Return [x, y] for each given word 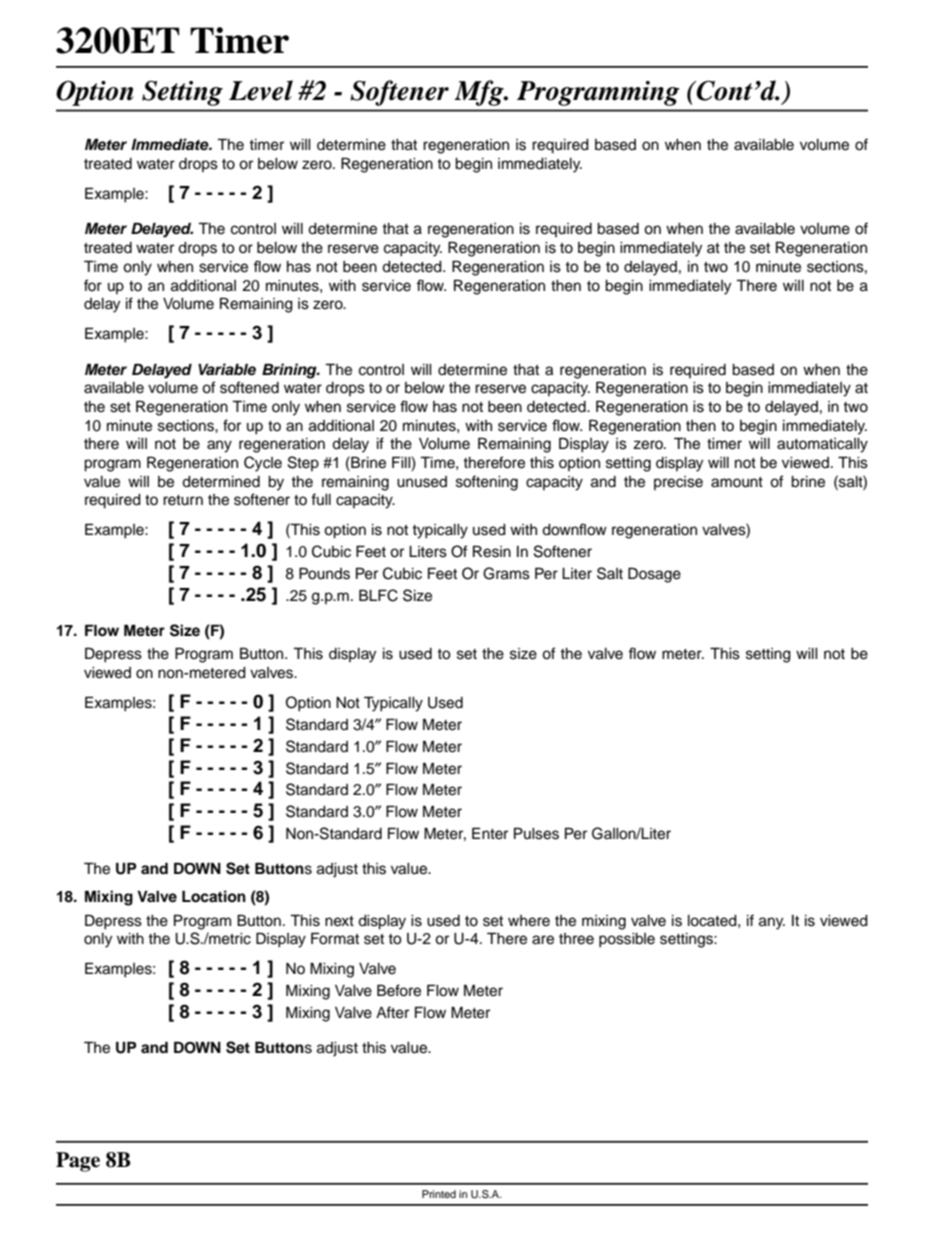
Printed [439, 1194]
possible [627, 940]
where [529, 921]
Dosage [654, 575]
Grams [506, 573]
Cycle [263, 464]
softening [487, 483]
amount [737, 482]
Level [261, 90]
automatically [822, 445]
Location [214, 896]
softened [249, 387]
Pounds [324, 573]
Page [78, 1162]
